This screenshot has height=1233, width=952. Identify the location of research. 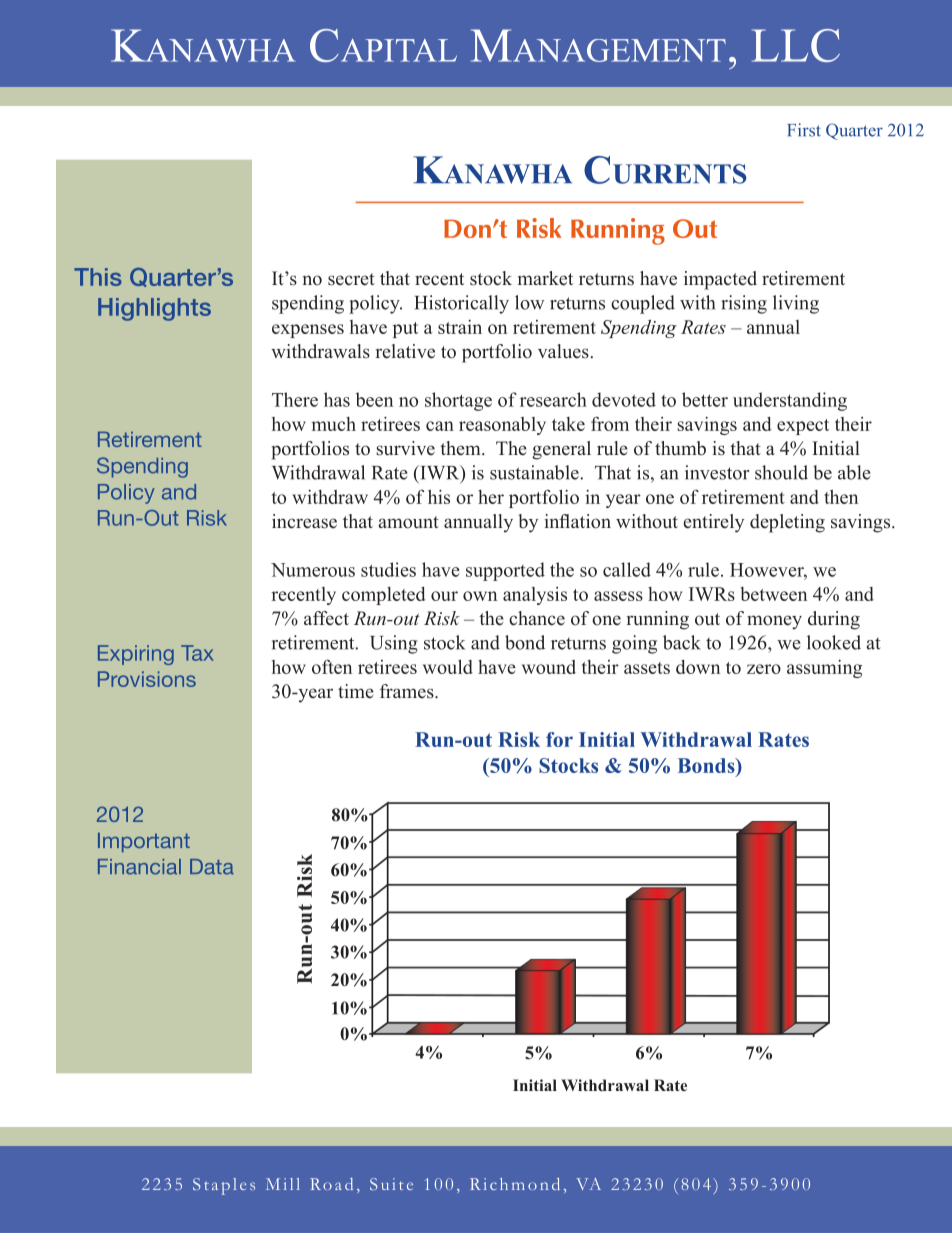
(553, 399).
